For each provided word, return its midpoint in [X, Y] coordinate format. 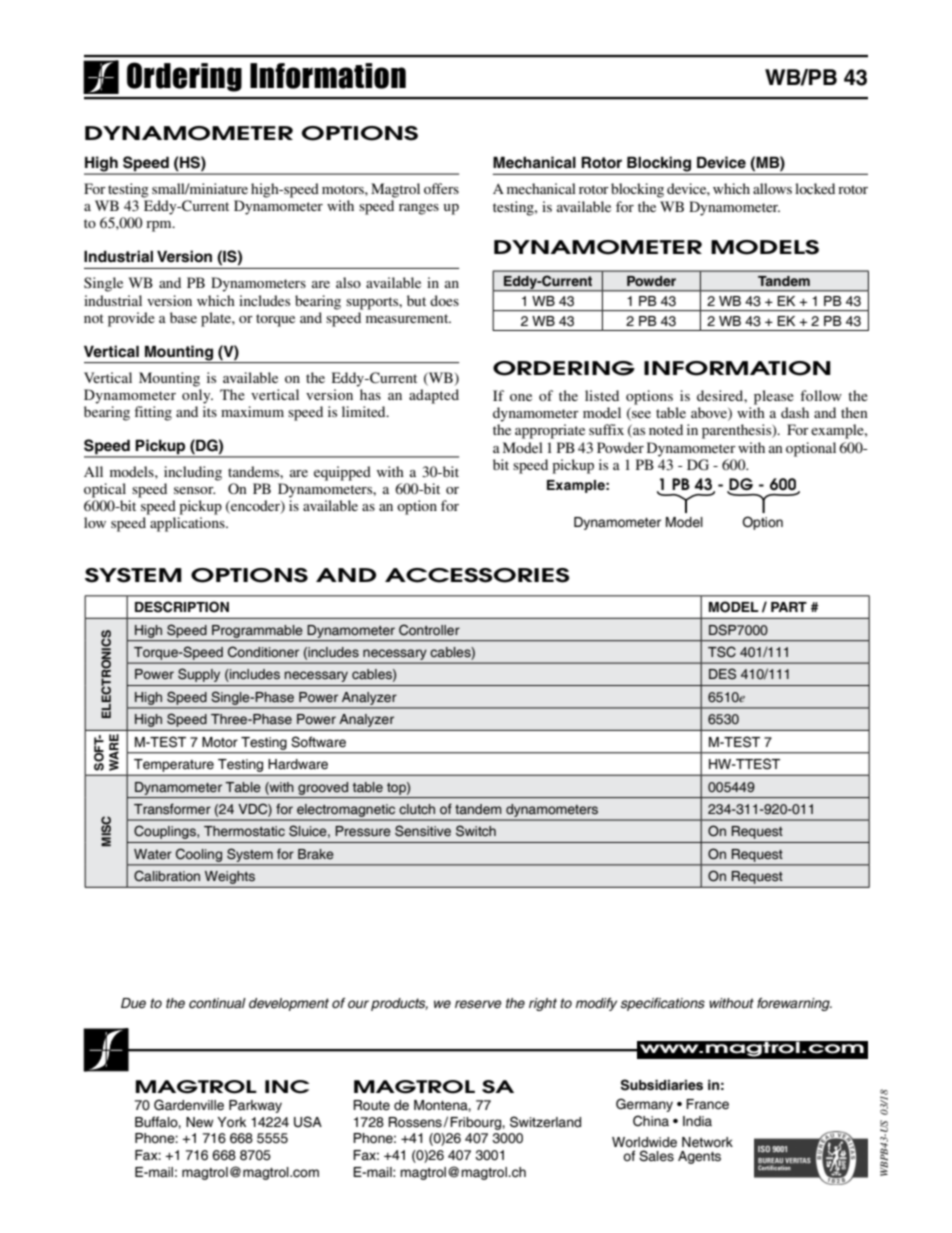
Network [707, 1142]
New [199, 1122]
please [774, 397]
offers [441, 188]
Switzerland [545, 1122]
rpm [160, 226]
